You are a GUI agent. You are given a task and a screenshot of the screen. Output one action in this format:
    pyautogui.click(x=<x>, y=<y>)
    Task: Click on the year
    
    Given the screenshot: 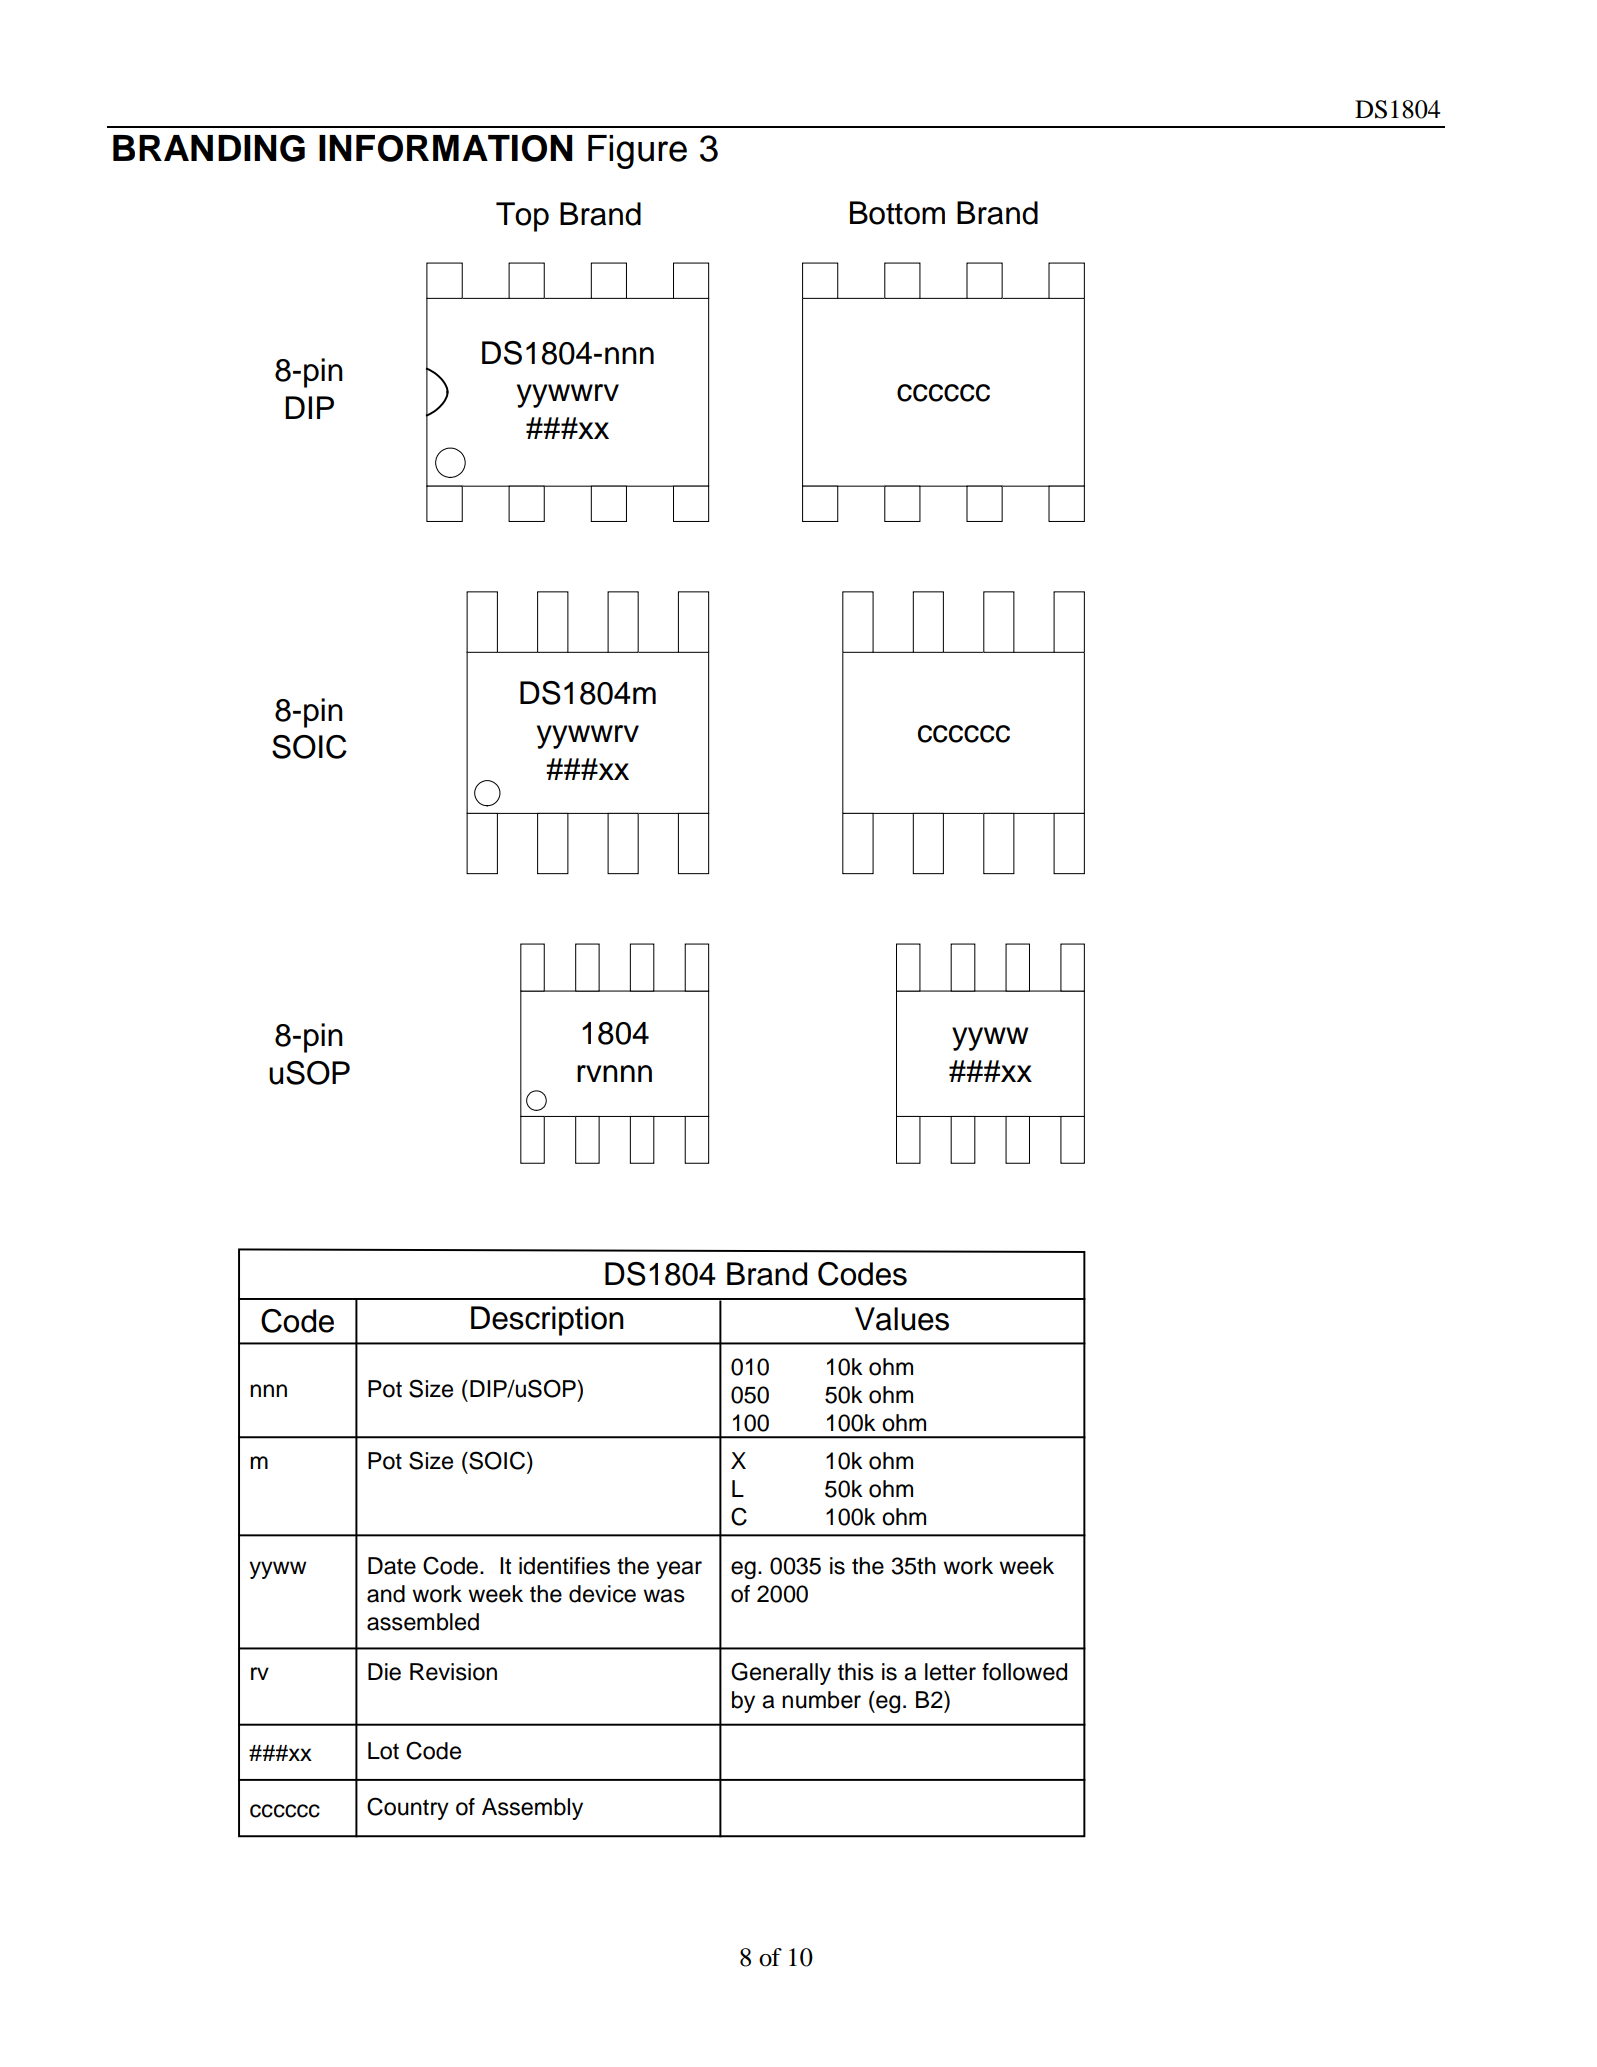 What is the action you would take?
    pyautogui.click(x=679, y=1570)
